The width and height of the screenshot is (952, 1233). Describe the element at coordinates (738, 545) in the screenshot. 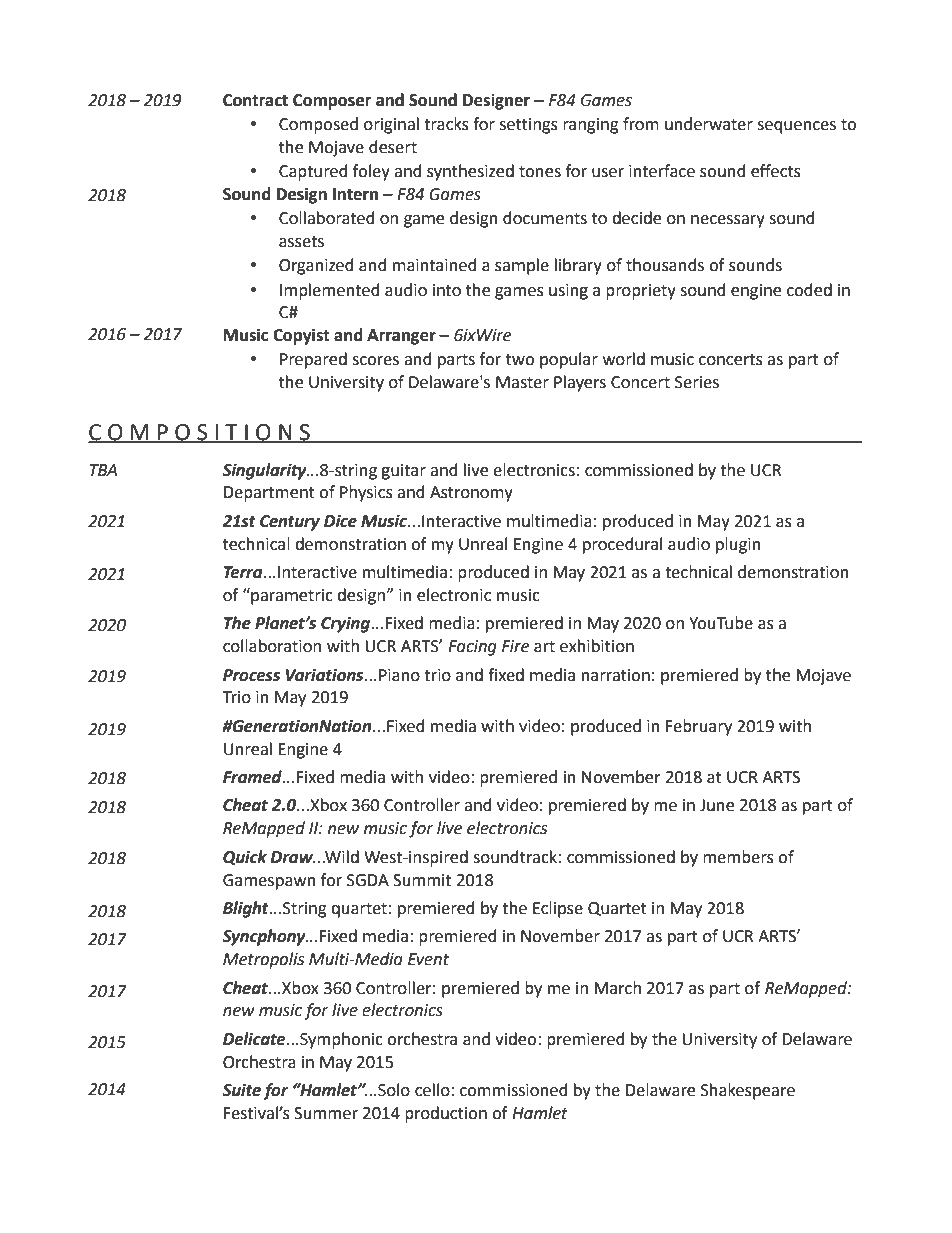

I see `plugin` at that location.
